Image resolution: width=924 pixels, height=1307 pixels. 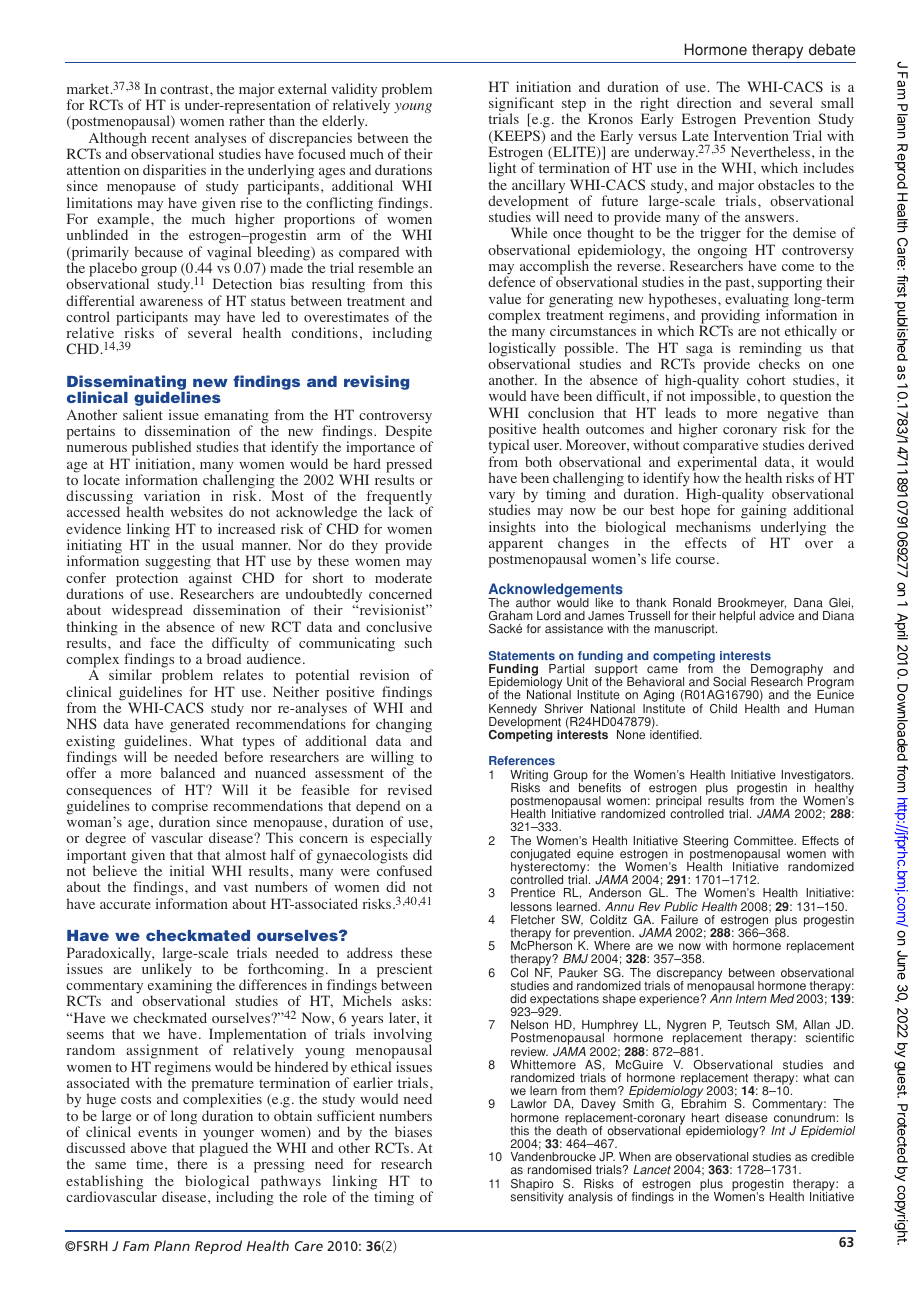 What do you see at coordinates (704, 102) in the screenshot?
I see `direction` at bounding box center [704, 102].
